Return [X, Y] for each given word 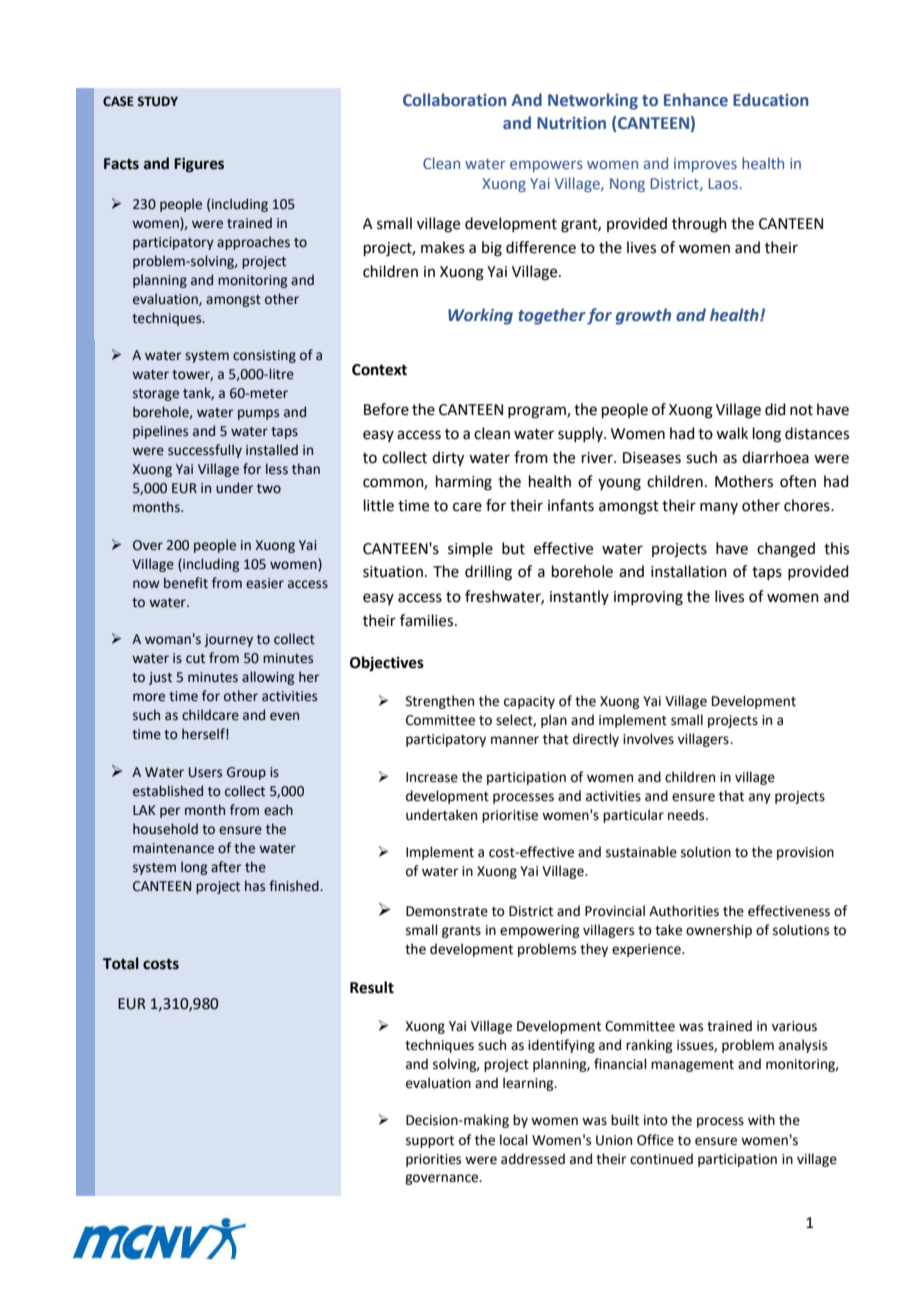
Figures [199, 165]
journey [228, 640]
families [428, 620]
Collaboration [455, 100]
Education [771, 100]
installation [689, 571]
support [430, 1142]
